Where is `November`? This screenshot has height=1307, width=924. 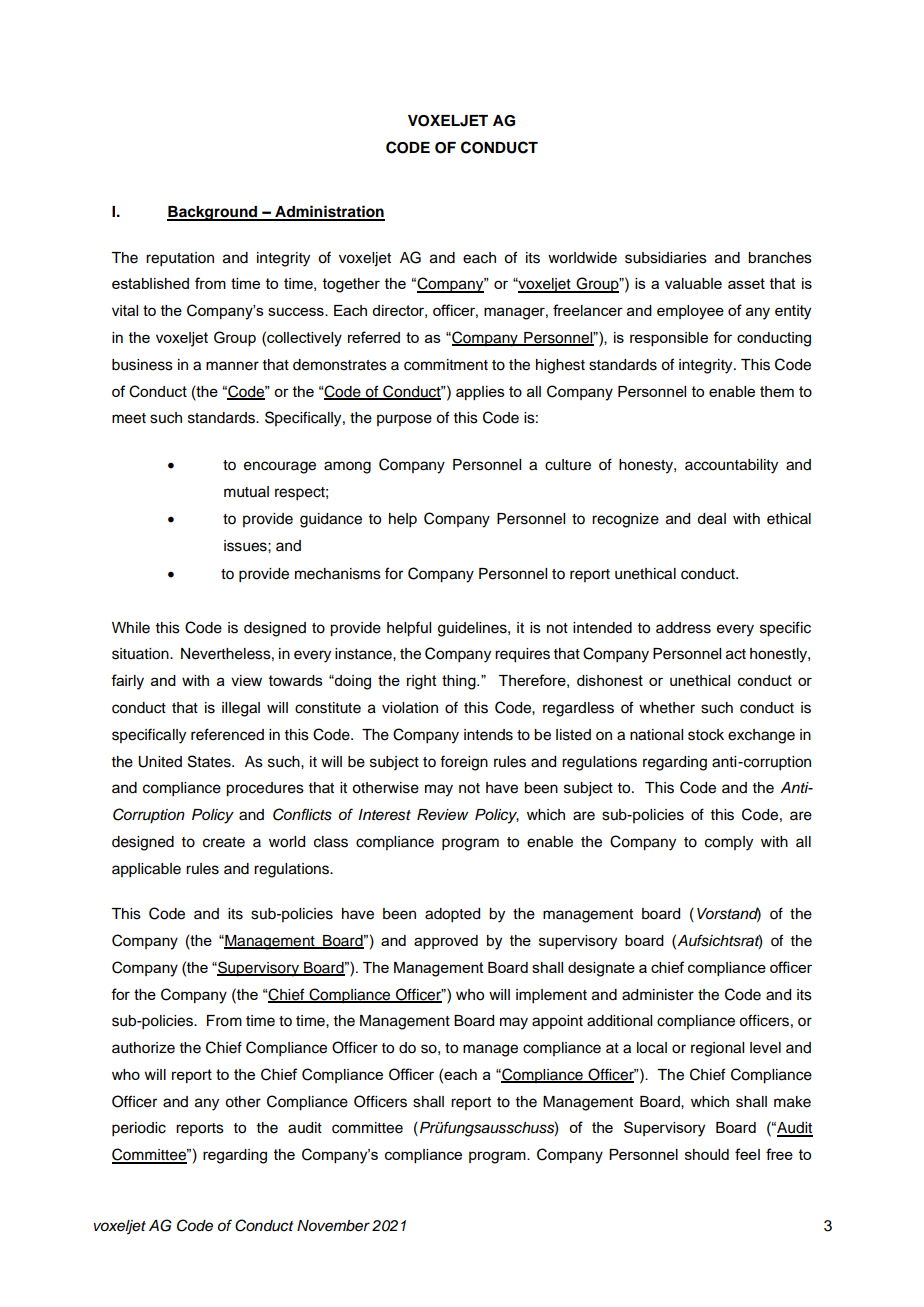
November is located at coordinates (333, 1226).
